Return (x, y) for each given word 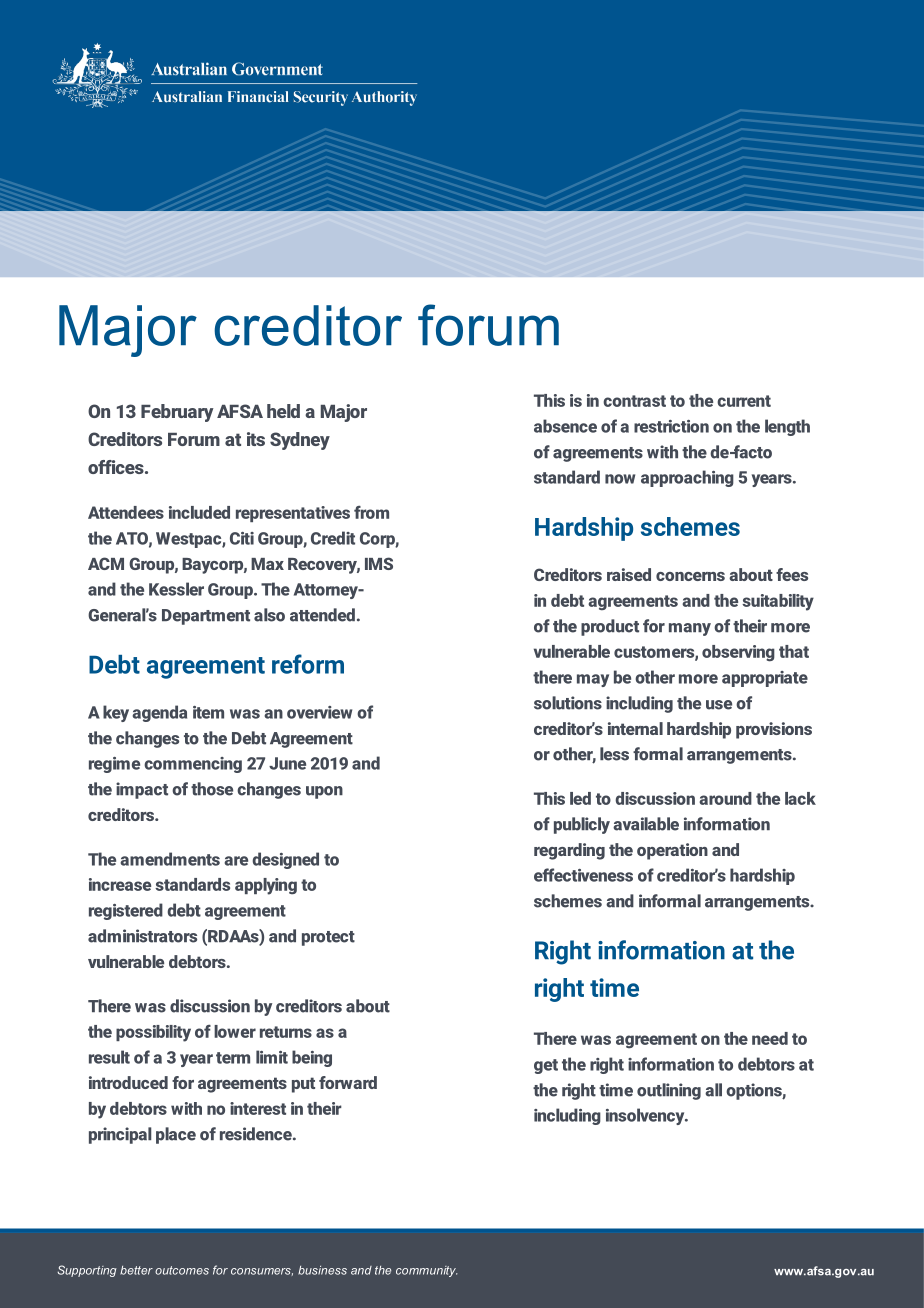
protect (328, 938)
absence (565, 426)
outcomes (182, 1270)
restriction (671, 426)
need (770, 1038)
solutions (568, 703)
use (719, 705)
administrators (142, 936)
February (177, 413)
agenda (159, 713)
